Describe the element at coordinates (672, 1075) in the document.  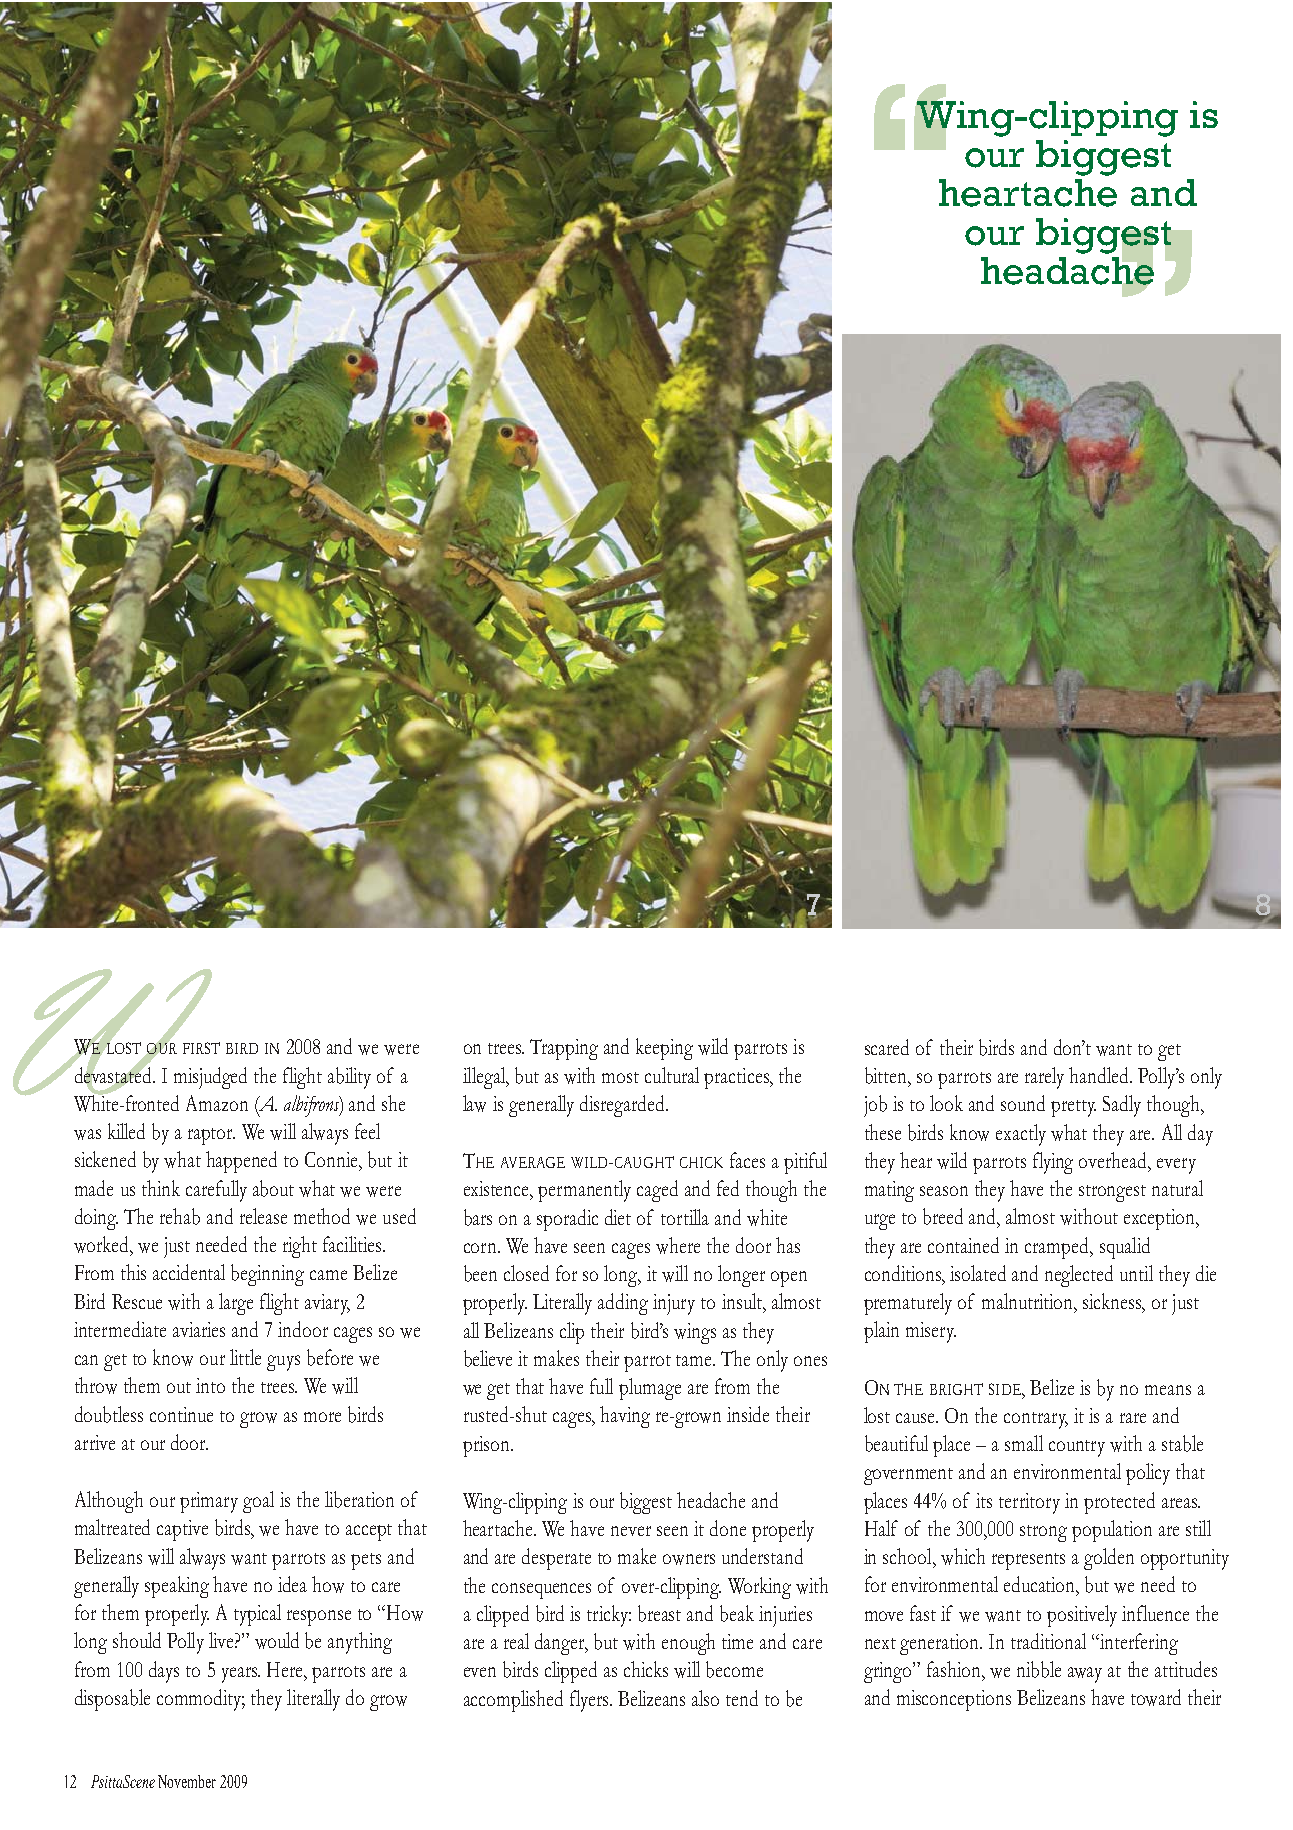
I see `cultural` at that location.
